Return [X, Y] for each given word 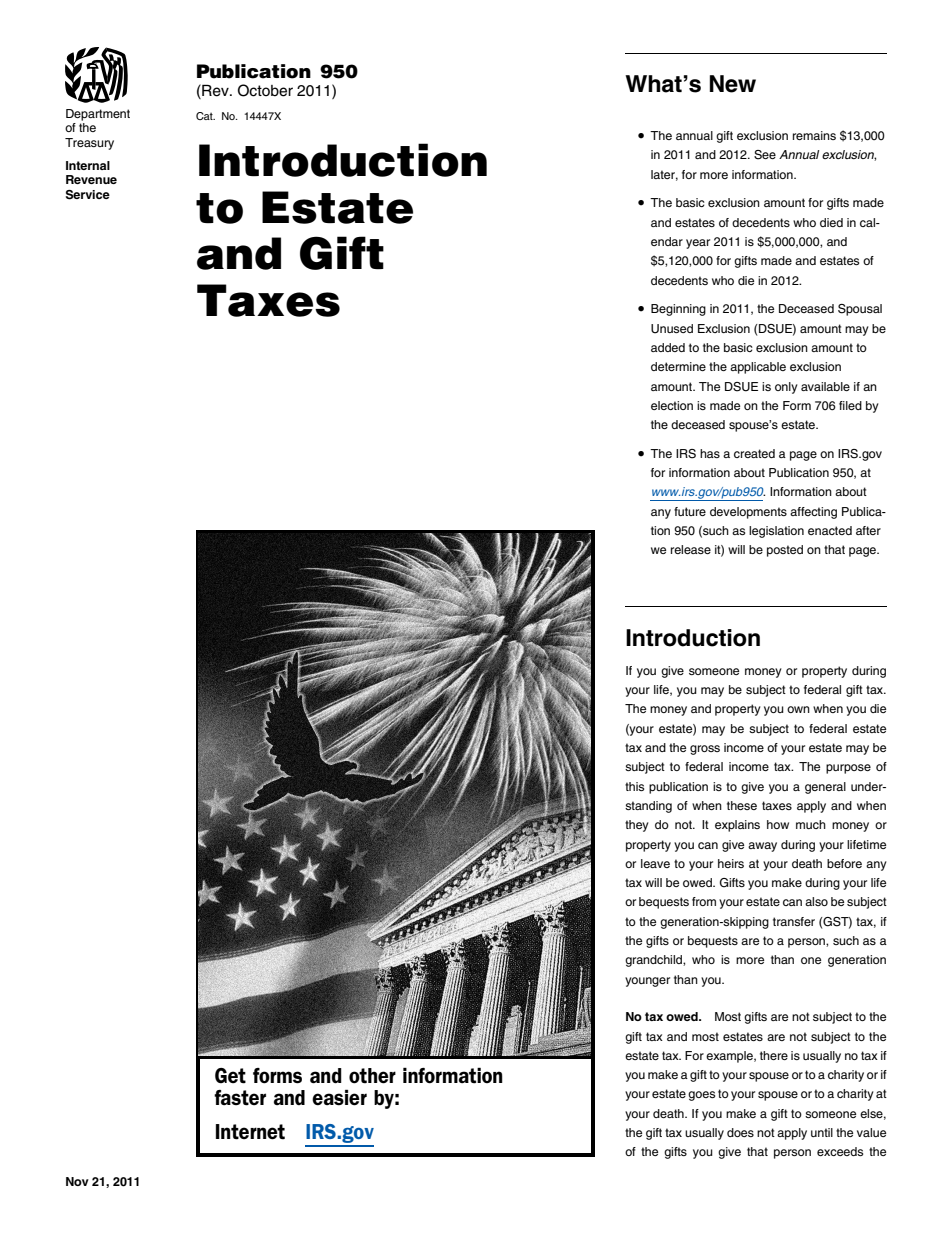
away [762, 847]
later [664, 175]
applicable [758, 368]
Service [88, 195]
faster [240, 1098]
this [634, 786]
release [691, 549]
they [637, 826]
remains [814, 135]
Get [230, 1076]
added [668, 347]
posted [785, 551]
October [265, 90]
